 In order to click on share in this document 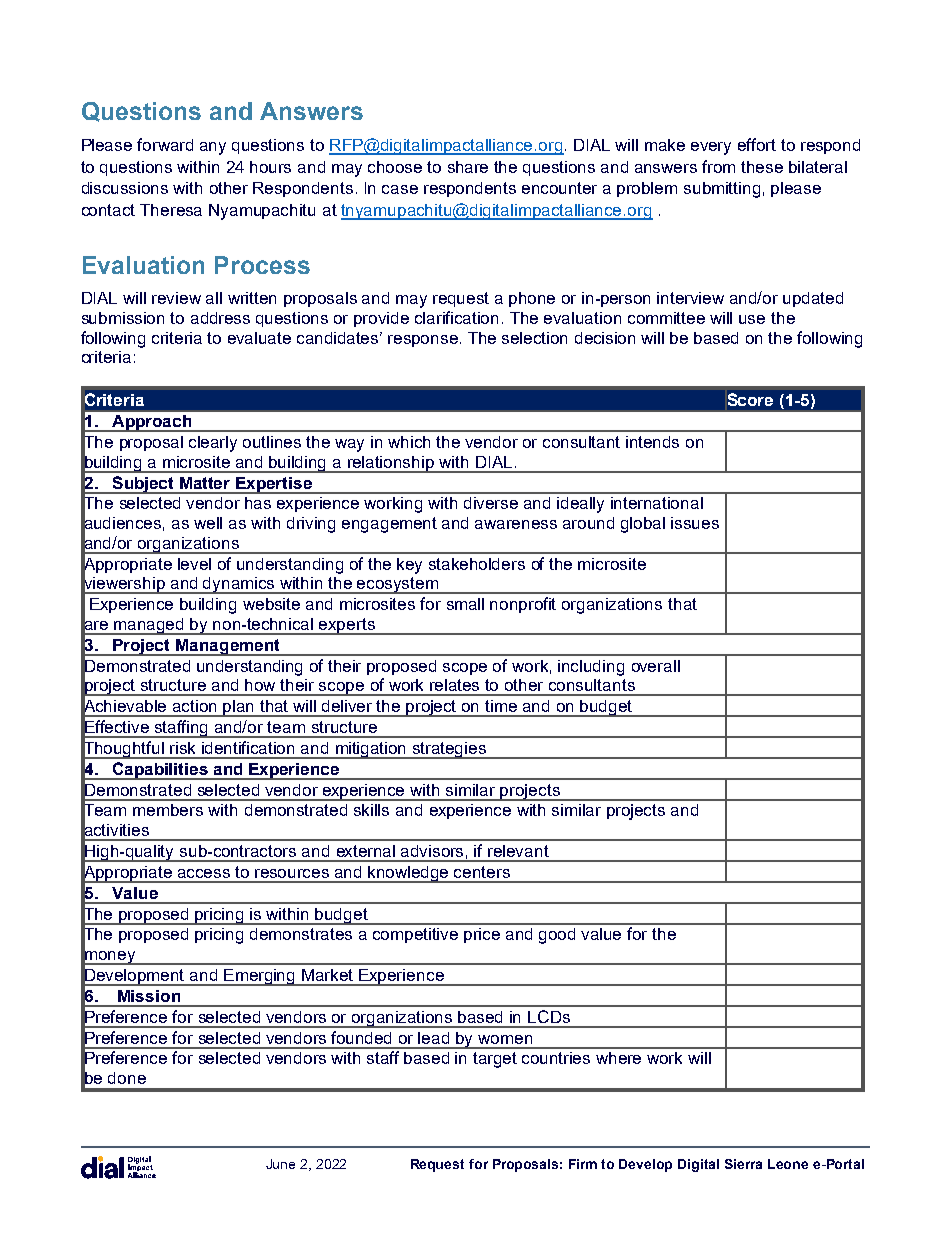, I will do `click(468, 167)`.
